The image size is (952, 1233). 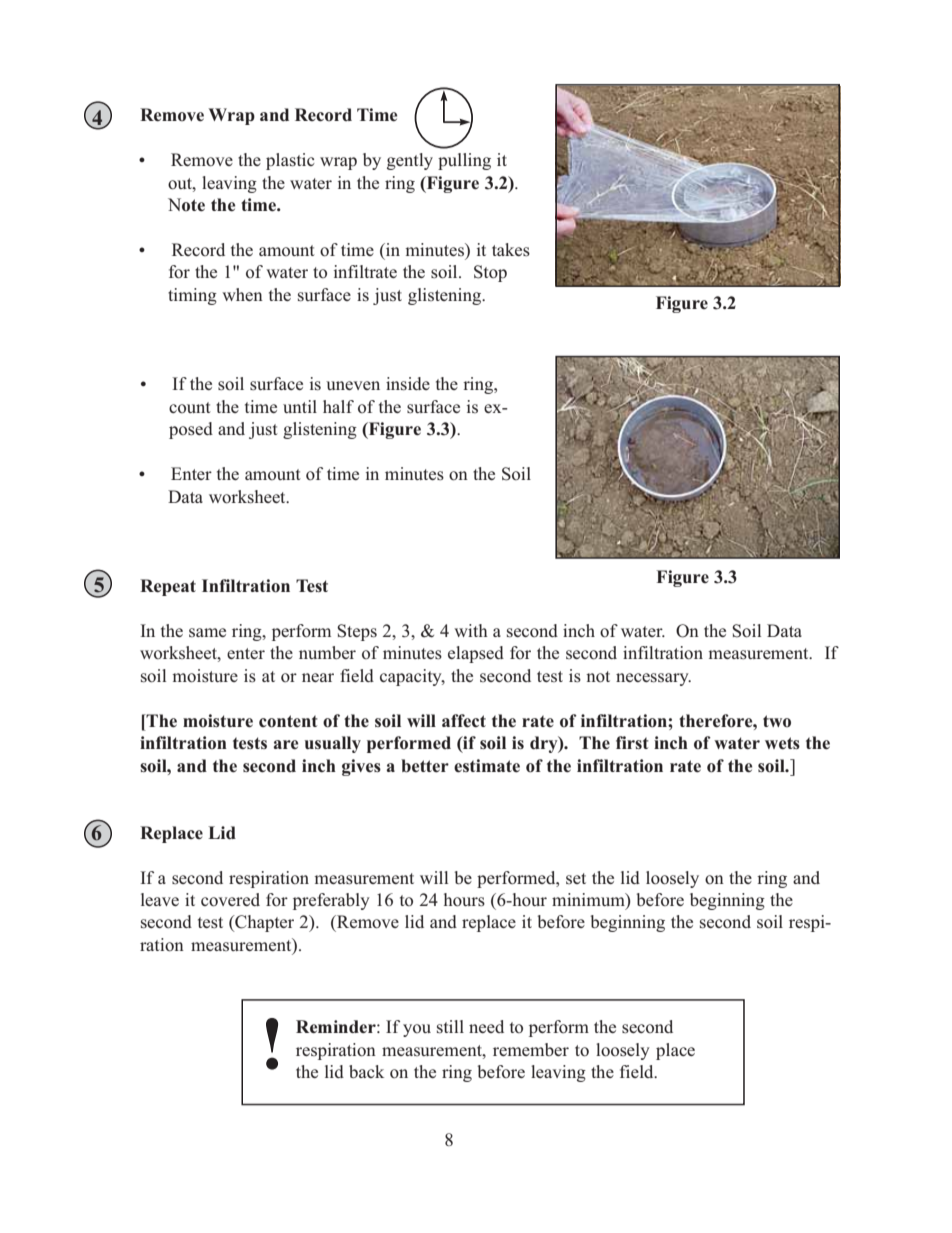 I want to click on Note, so click(x=186, y=205).
